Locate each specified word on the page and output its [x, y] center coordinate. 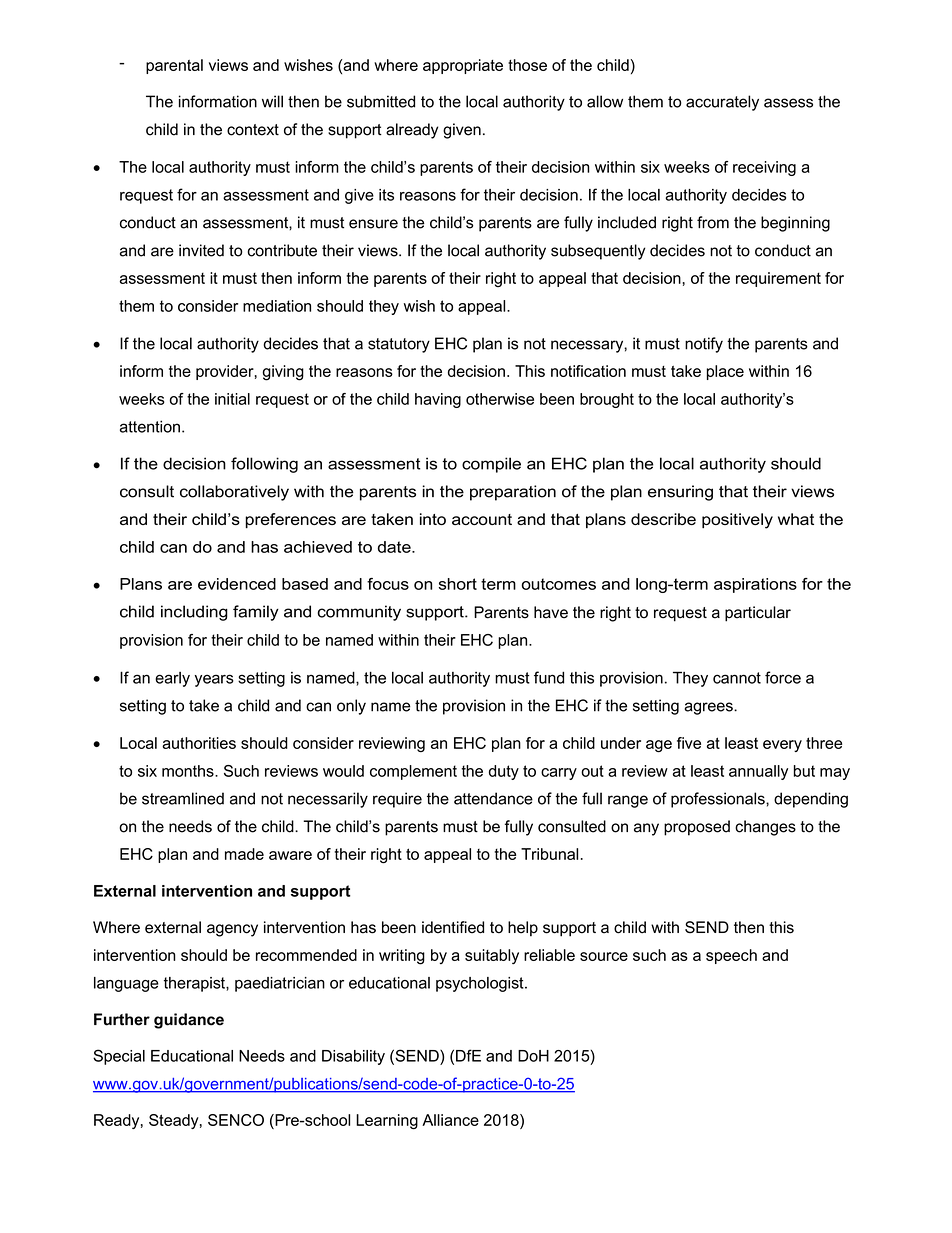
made [244, 854]
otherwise [500, 399]
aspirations [755, 585]
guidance [189, 1021]
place [725, 372]
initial [232, 399]
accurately [722, 103]
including [194, 613]
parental [174, 66]
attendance [493, 798]
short [458, 584]
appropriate [463, 66]
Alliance [450, 1120]
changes [765, 828]
